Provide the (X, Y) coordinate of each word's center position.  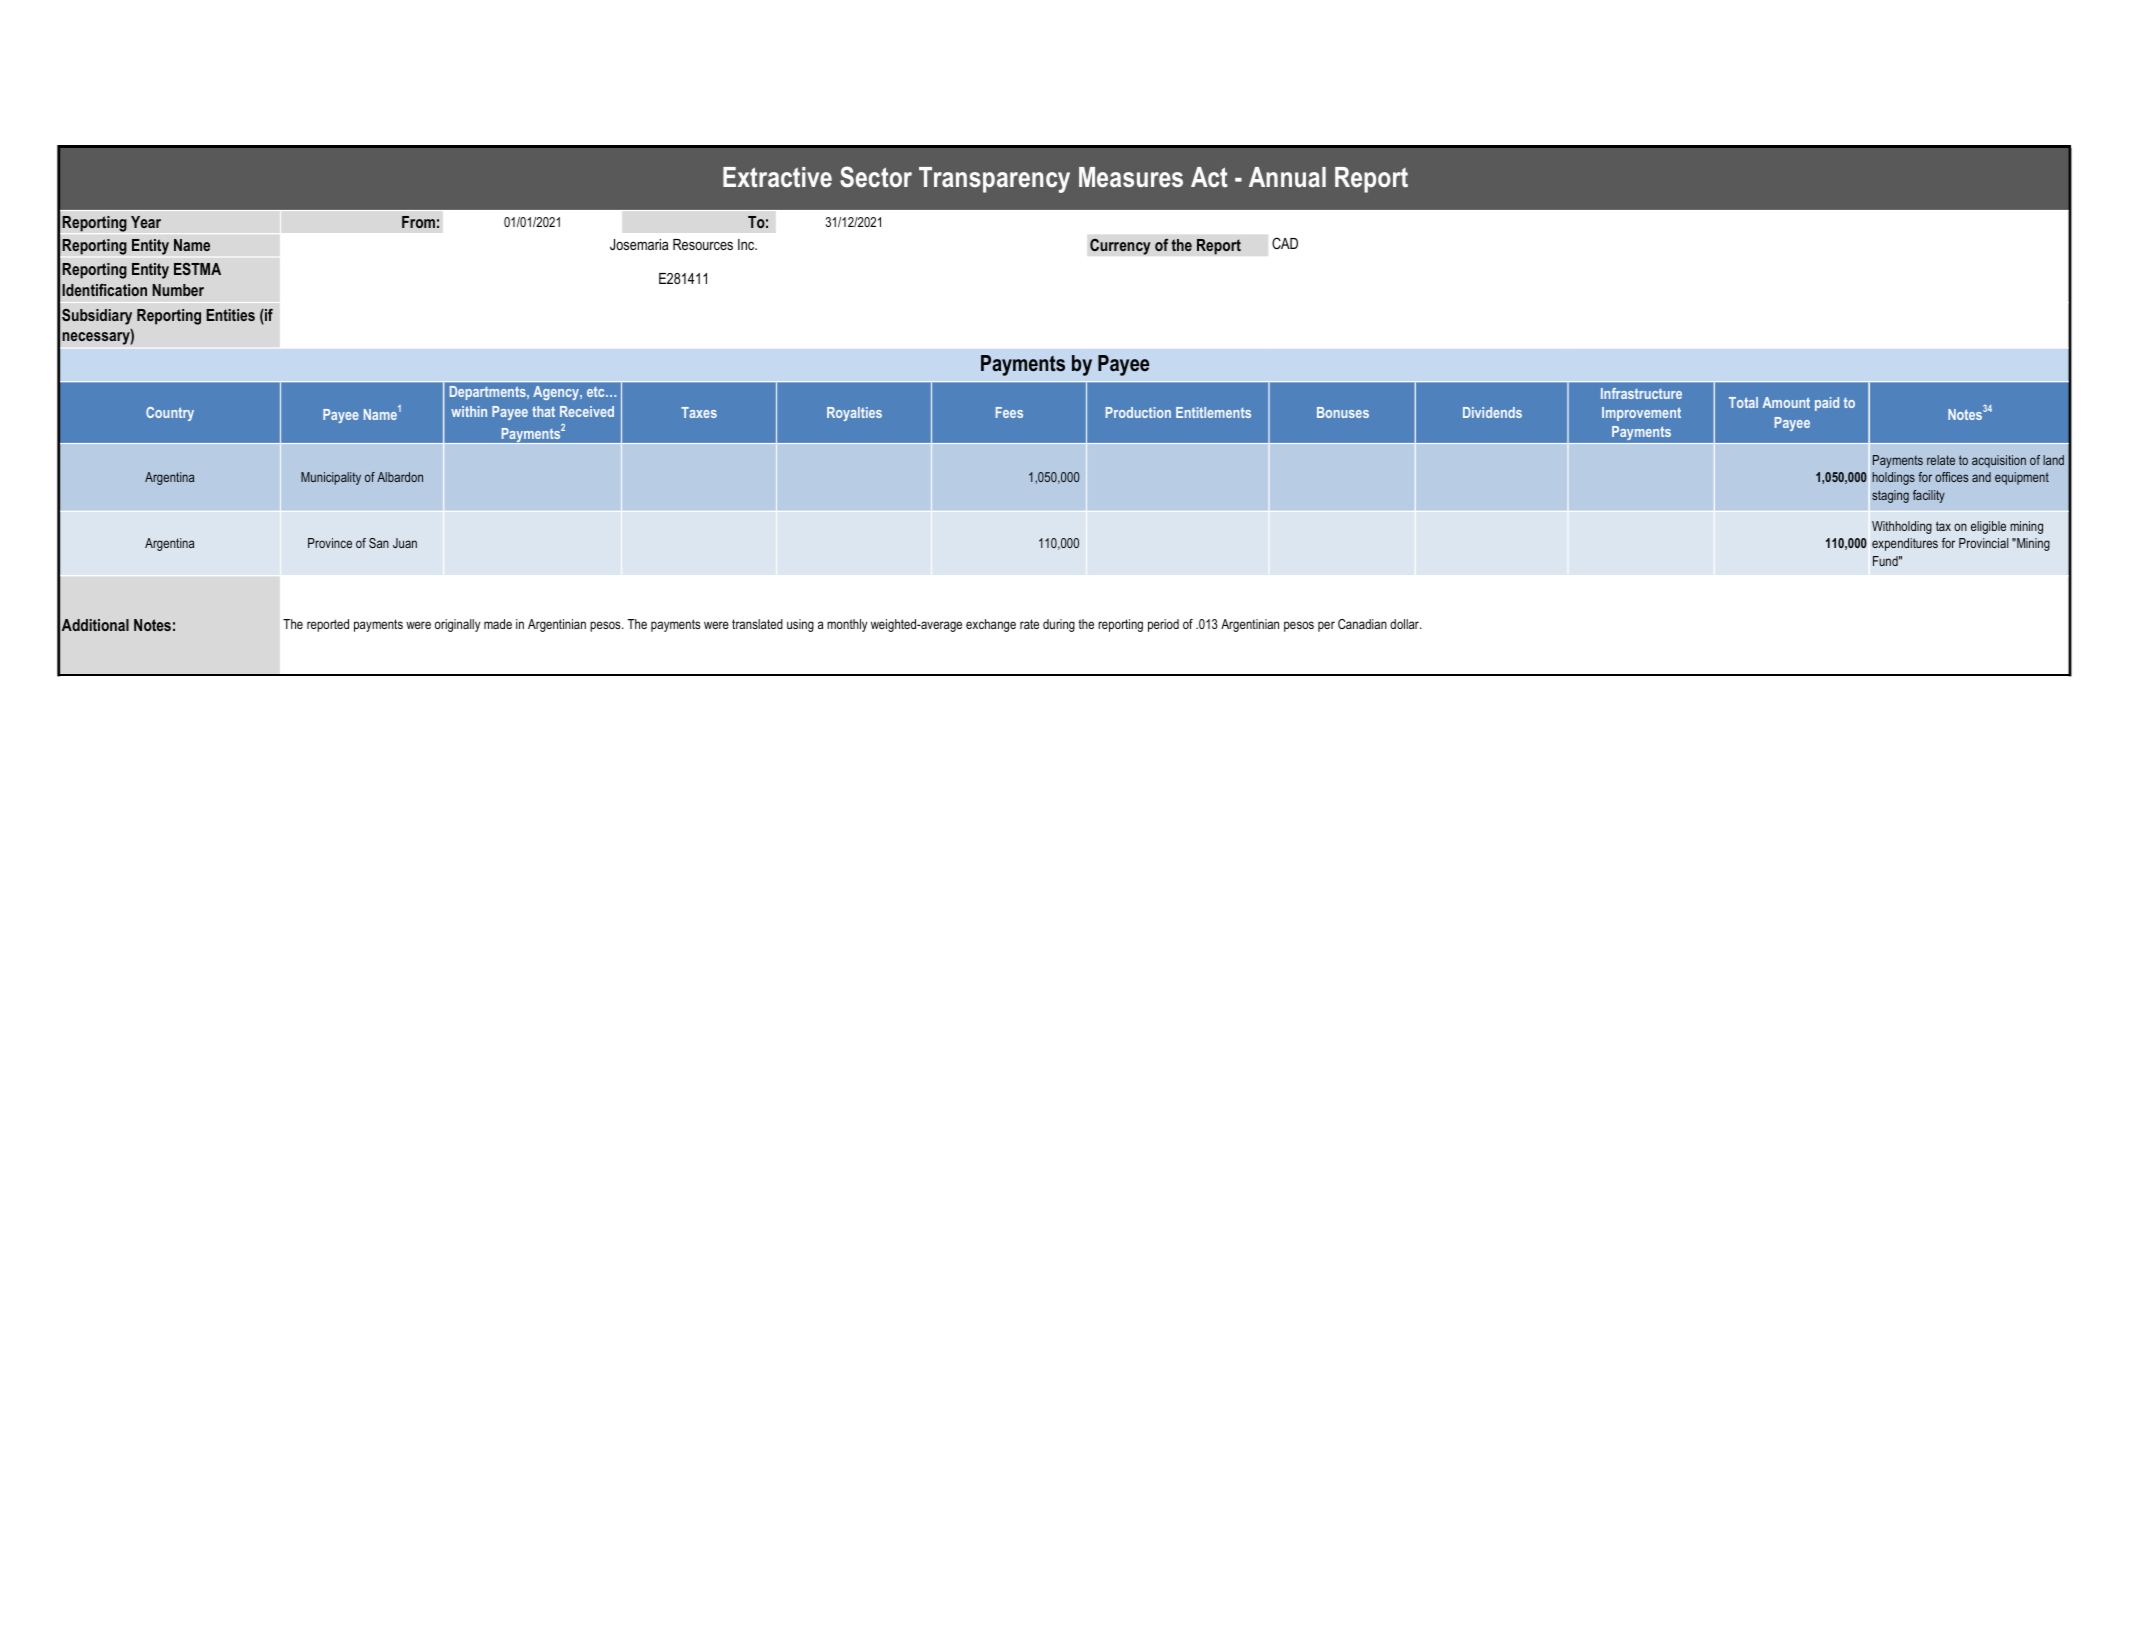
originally (457, 625)
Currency (1120, 246)
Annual (1287, 177)
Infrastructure (1641, 393)
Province (330, 543)
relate (1941, 460)
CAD (1285, 243)
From (418, 222)
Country (170, 414)
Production (1138, 412)
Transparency (994, 180)
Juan (405, 543)
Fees (1009, 412)
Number (178, 290)
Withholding (1902, 527)
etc (597, 392)
